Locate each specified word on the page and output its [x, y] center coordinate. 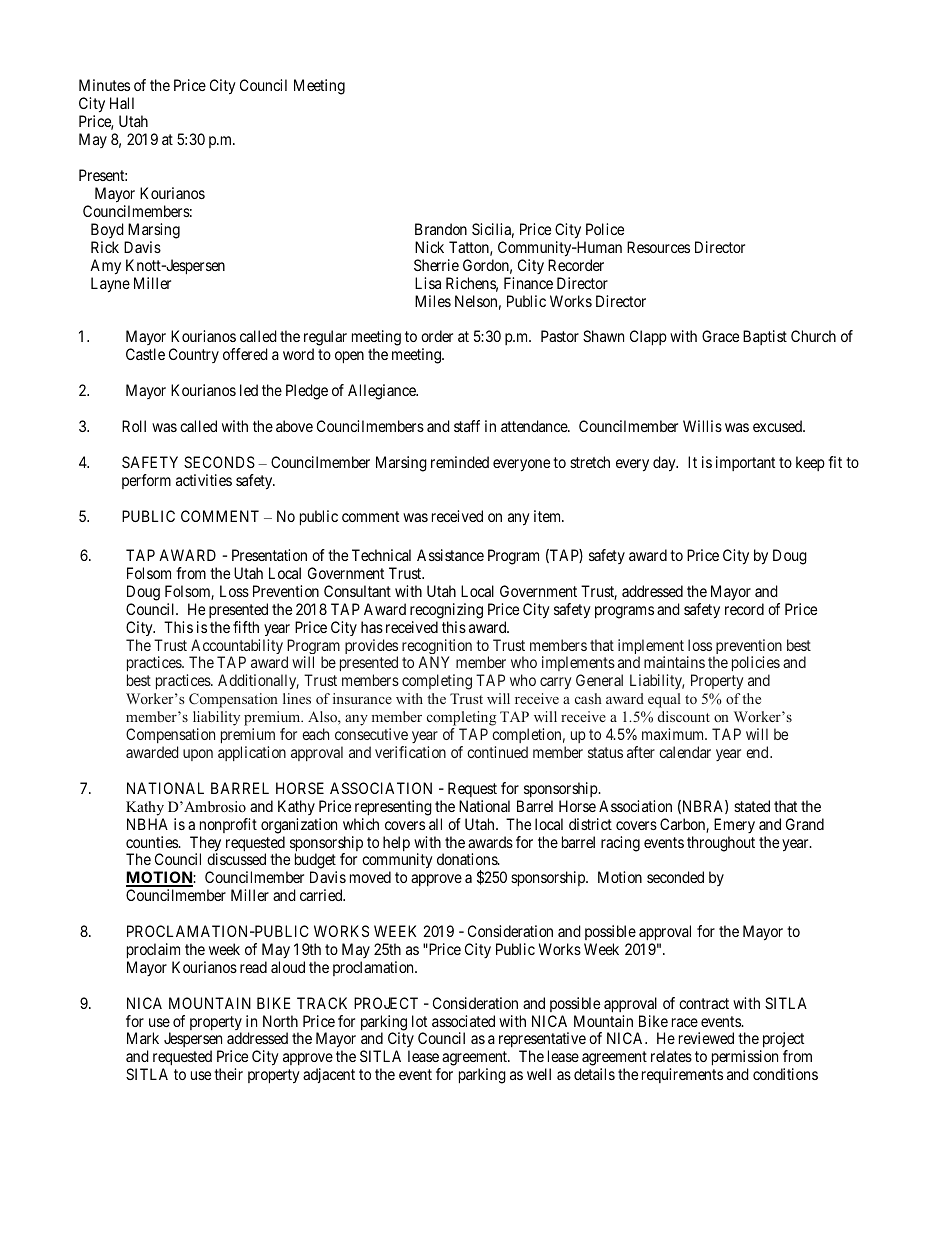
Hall [122, 103]
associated [463, 1021]
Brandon [441, 229]
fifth [246, 627]
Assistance [450, 555]
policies [756, 663]
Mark [143, 1038]
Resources [658, 247]
